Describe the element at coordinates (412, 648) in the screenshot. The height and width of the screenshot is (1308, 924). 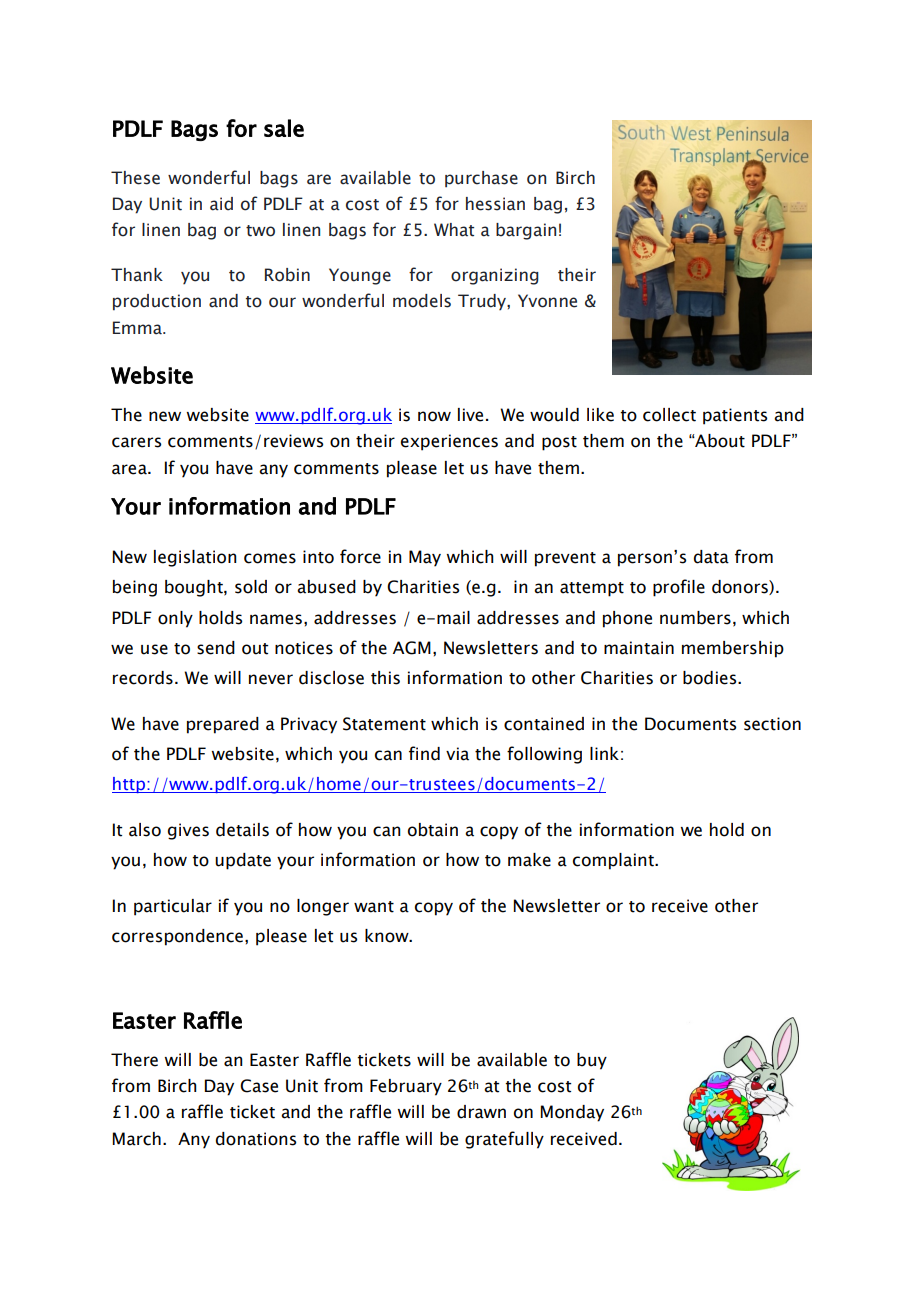
I see `AGM` at that location.
